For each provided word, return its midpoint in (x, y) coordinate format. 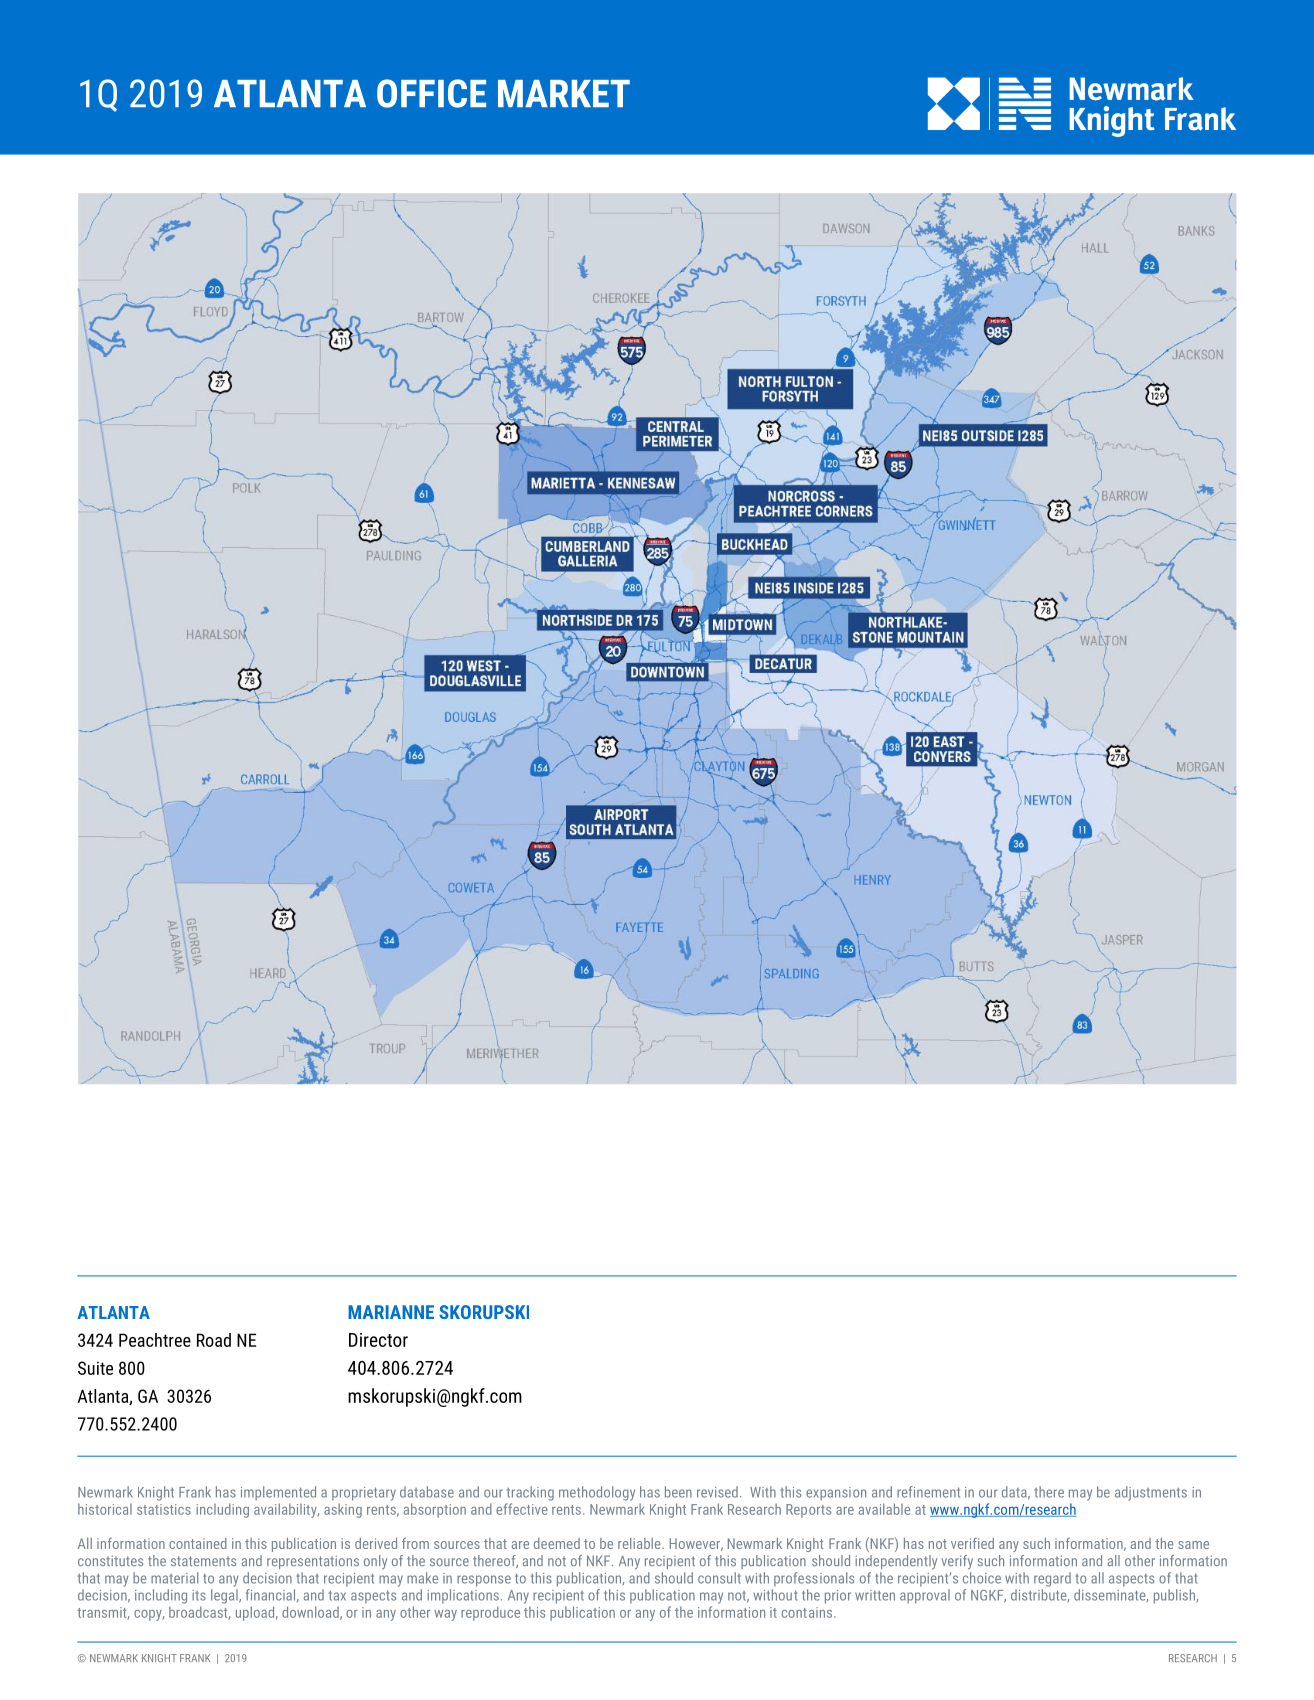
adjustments (1151, 1493)
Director (378, 1340)
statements (203, 1561)
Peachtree (155, 1340)
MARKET (564, 93)
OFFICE (431, 93)
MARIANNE (391, 1312)
